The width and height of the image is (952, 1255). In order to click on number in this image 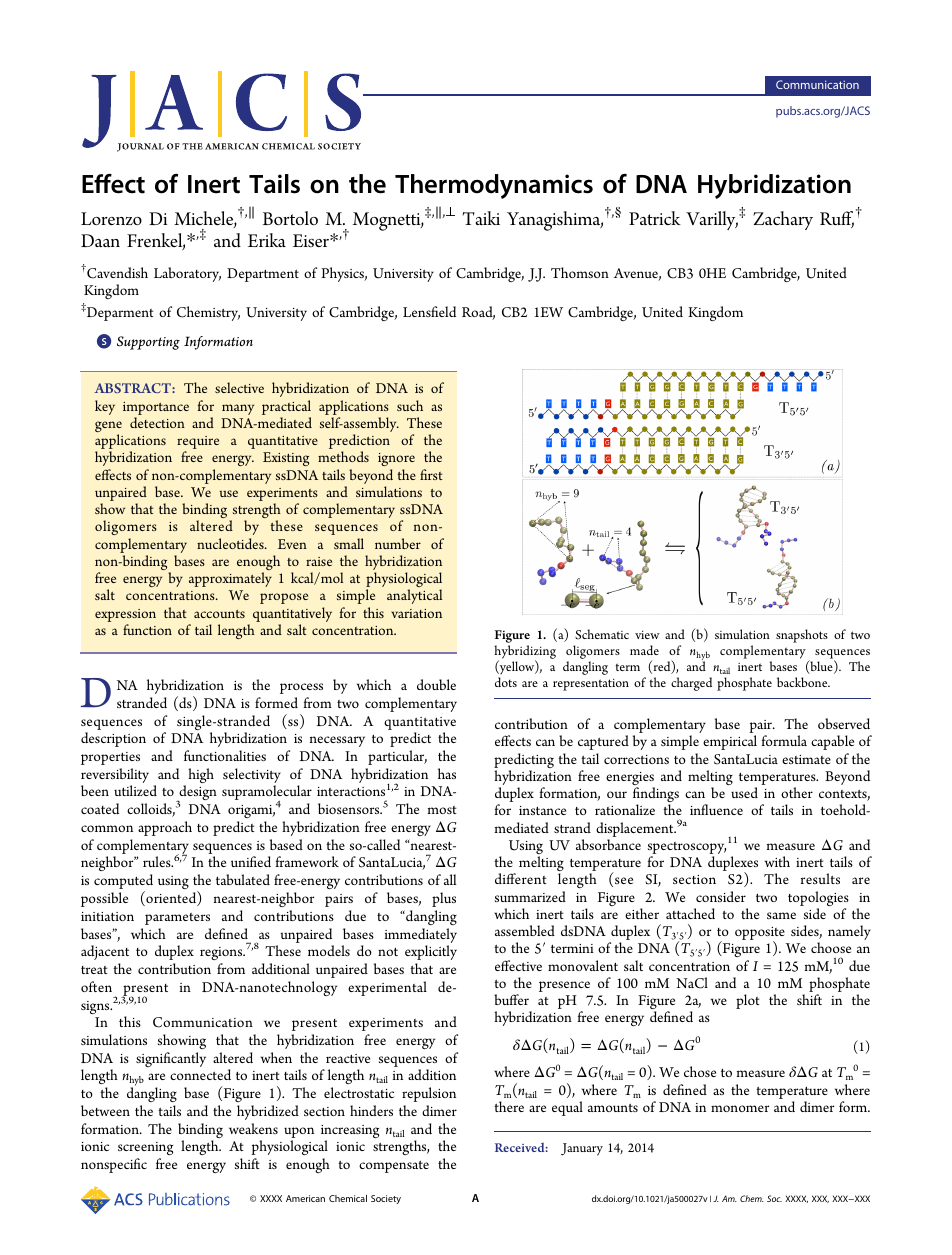, I will do `click(398, 543)`.
